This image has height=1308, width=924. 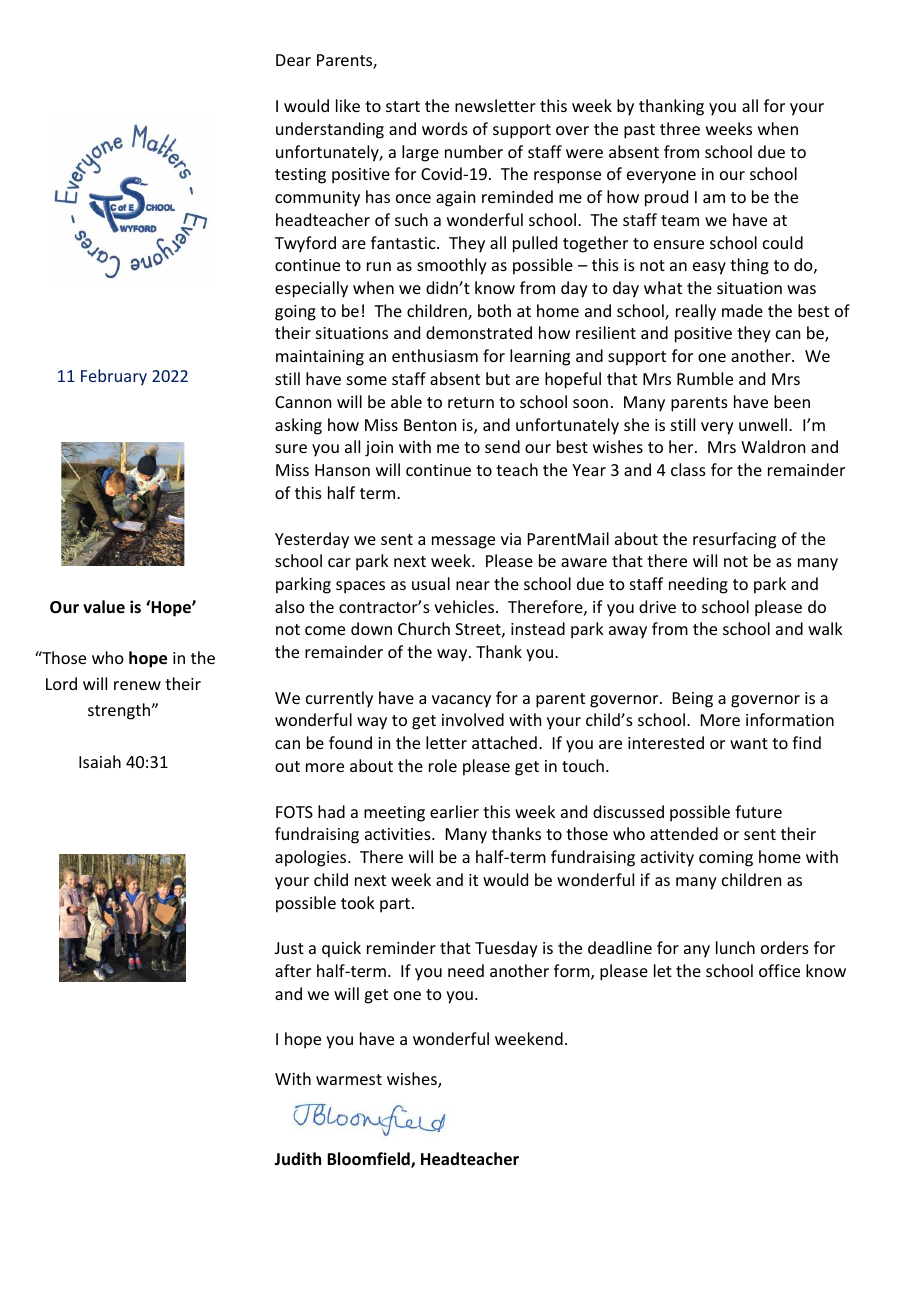 I want to click on Rumble, so click(x=705, y=378).
